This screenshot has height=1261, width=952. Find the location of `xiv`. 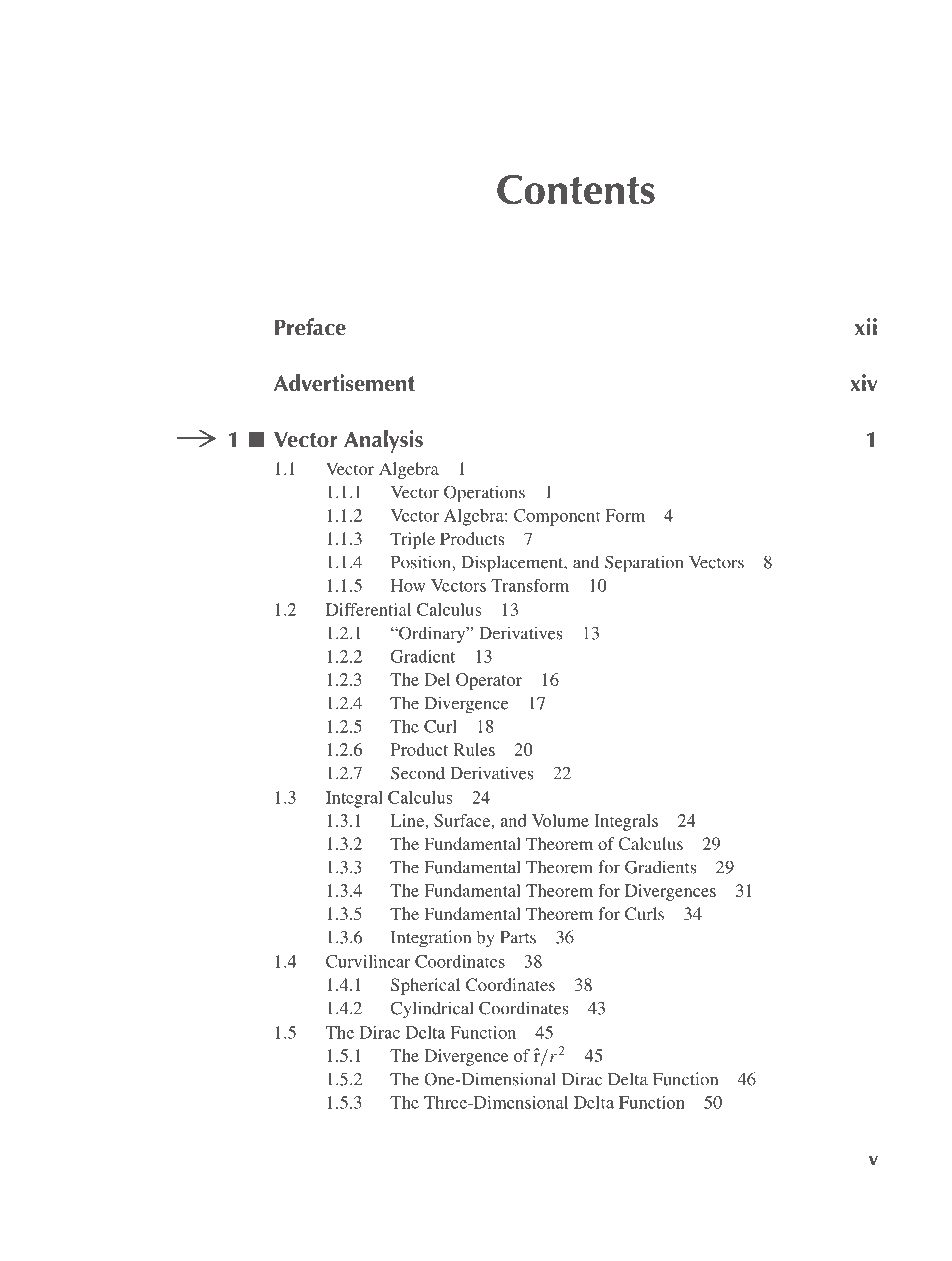

xiv is located at coordinates (864, 382).
